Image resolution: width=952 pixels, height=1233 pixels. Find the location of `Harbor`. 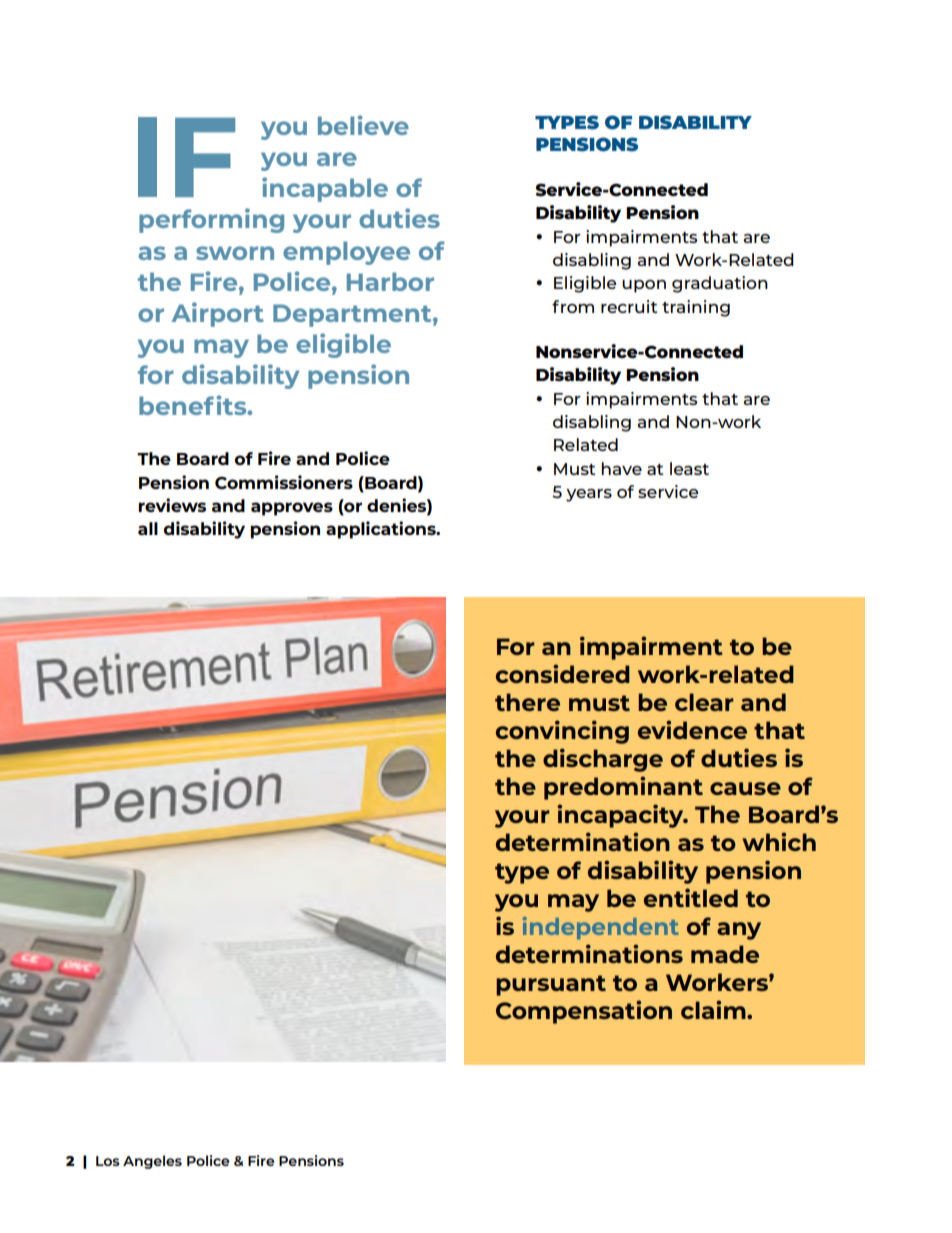

Harbor is located at coordinates (390, 281).
